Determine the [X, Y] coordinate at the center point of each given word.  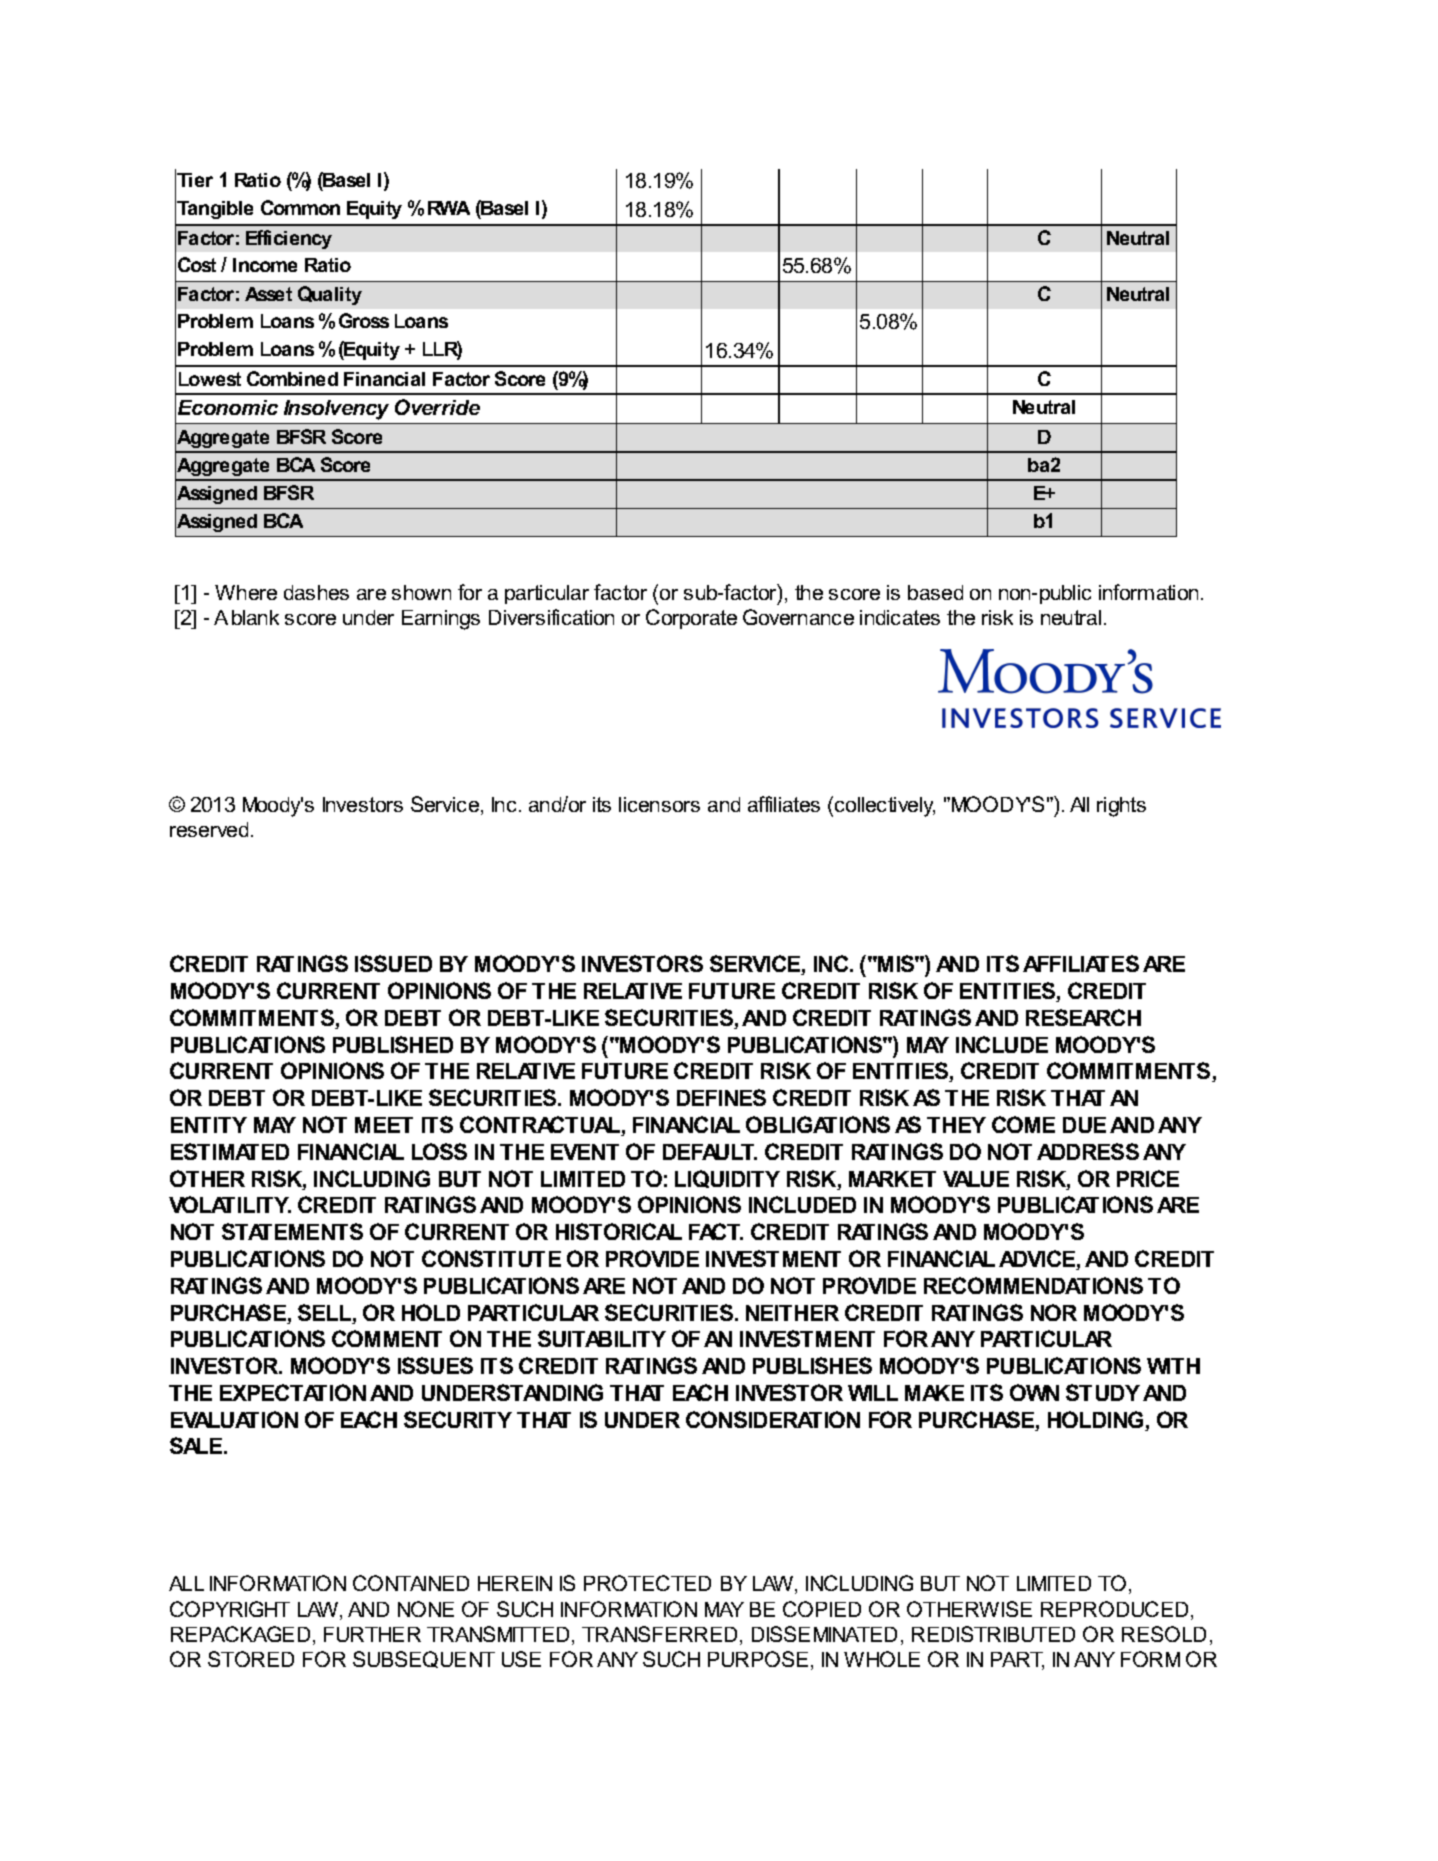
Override [437, 407]
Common [300, 207]
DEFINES [721, 1097]
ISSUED [393, 963]
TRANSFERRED [659, 1634]
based [935, 592]
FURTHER [372, 1634]
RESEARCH [1083, 1017]
